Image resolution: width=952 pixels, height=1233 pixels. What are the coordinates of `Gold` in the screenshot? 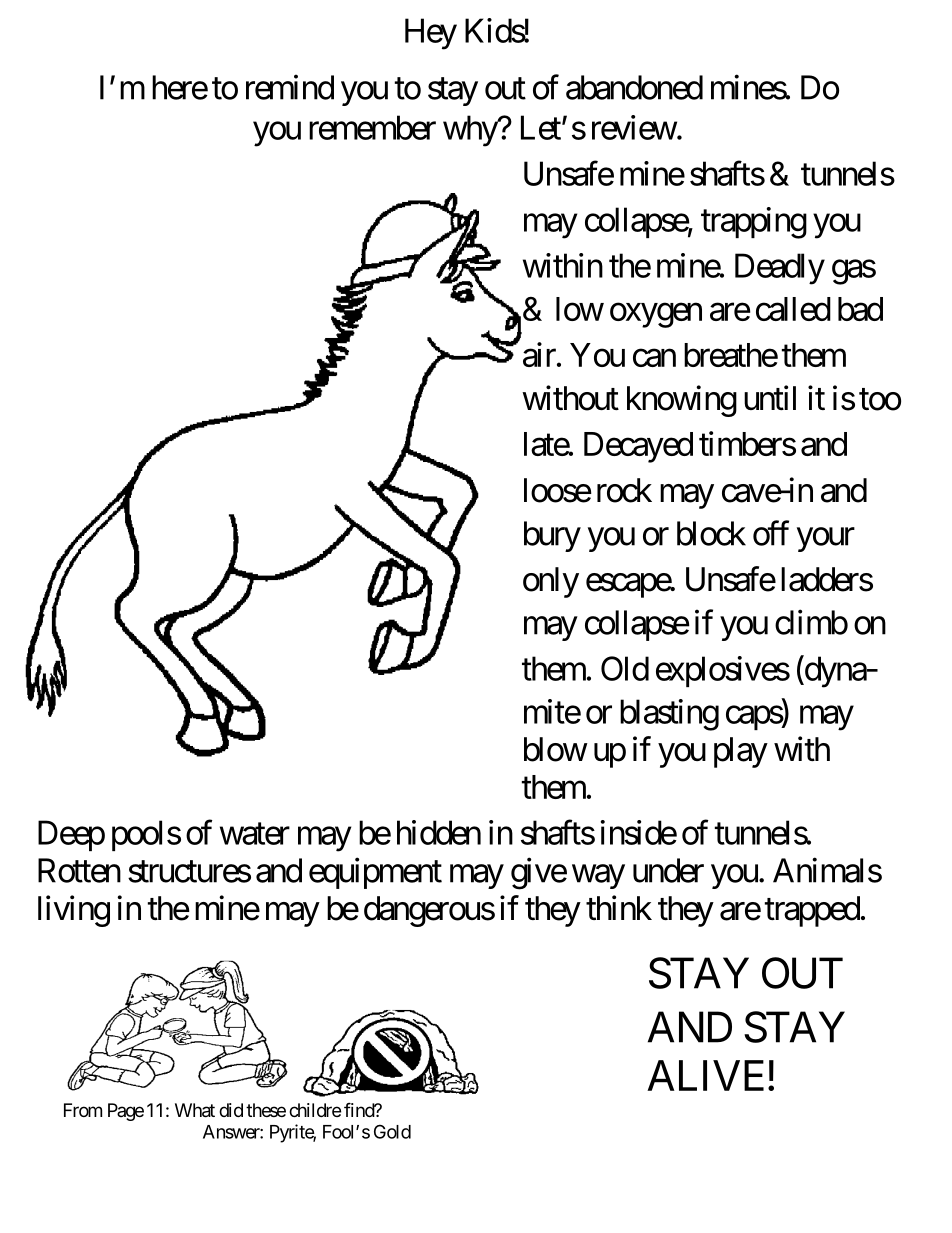 It's located at (392, 1131).
